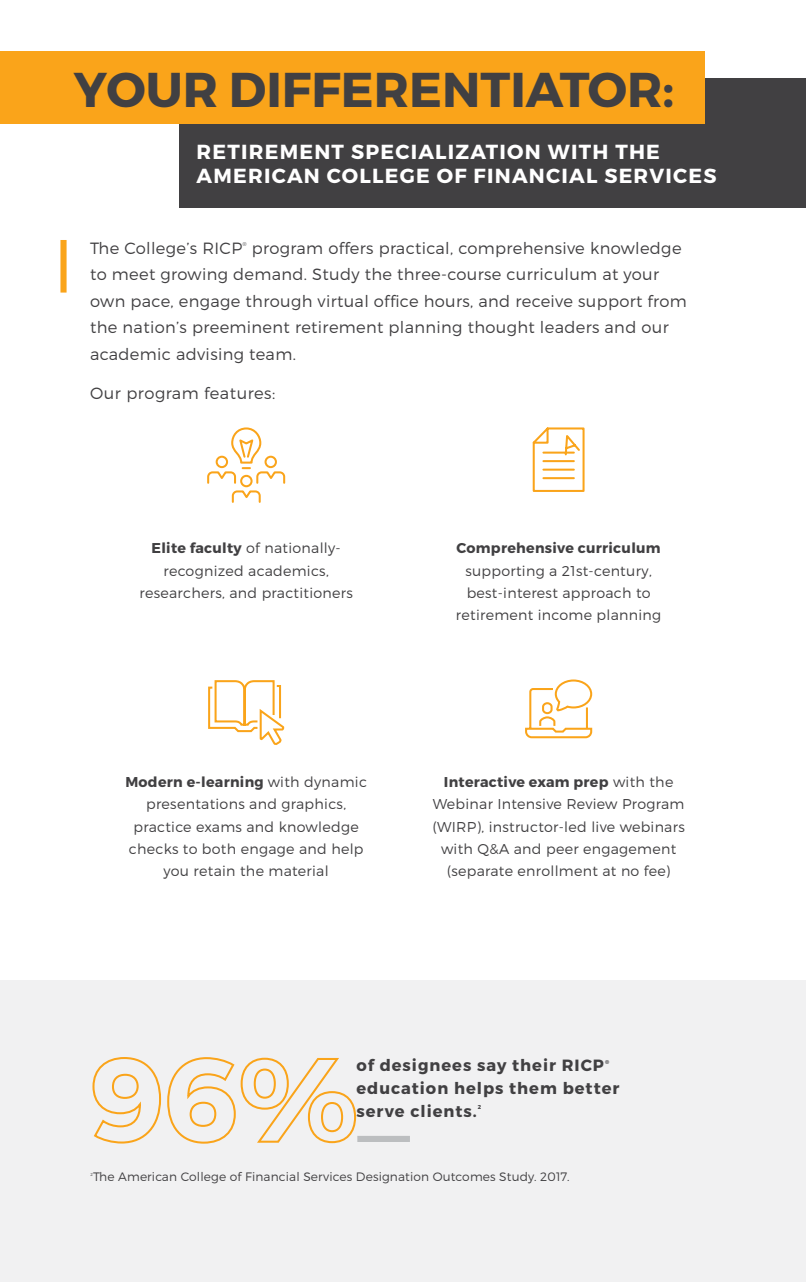  What do you see at coordinates (194, 275) in the screenshot?
I see `growing` at bounding box center [194, 275].
